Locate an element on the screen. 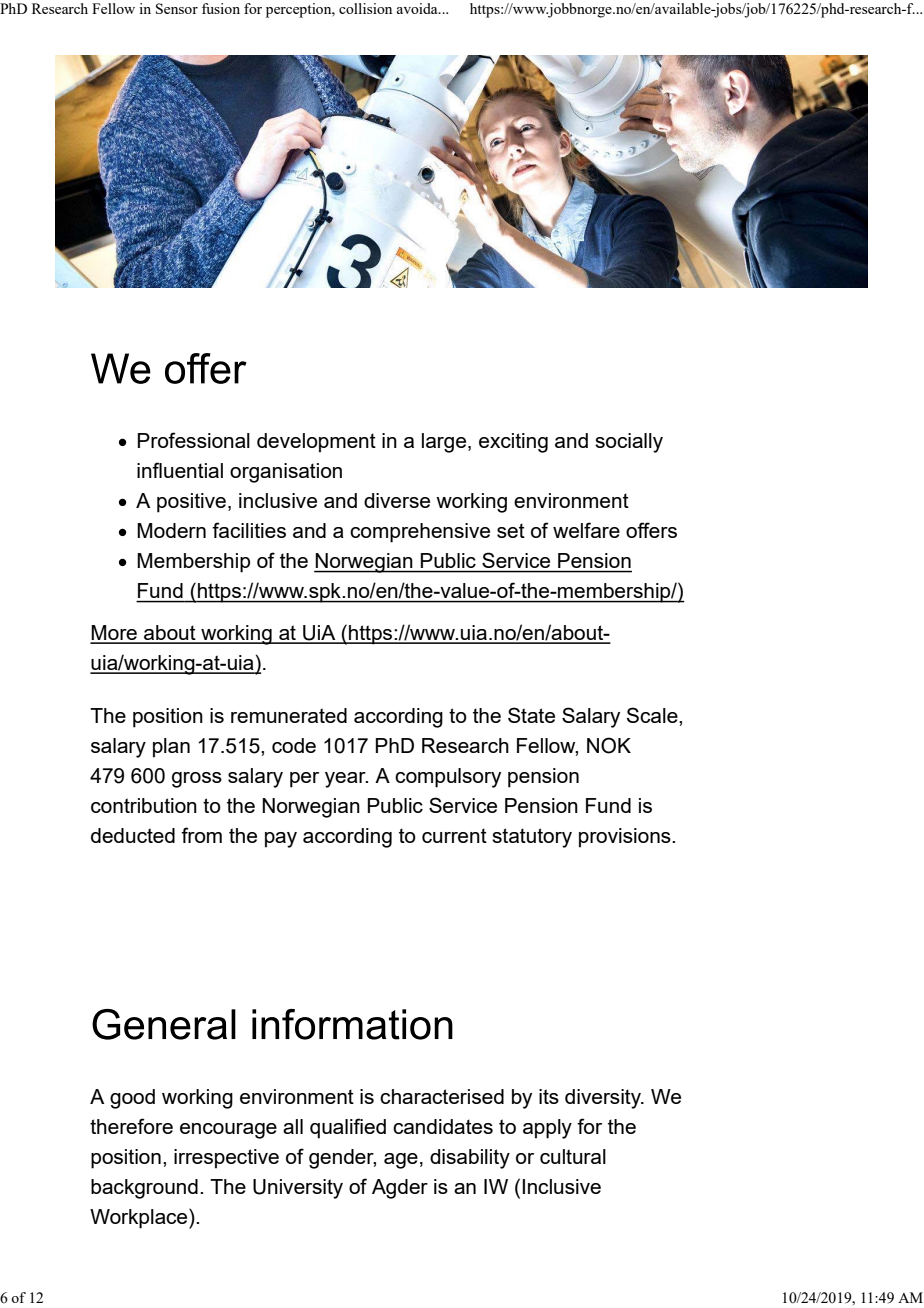  background is located at coordinates (144, 1189).
